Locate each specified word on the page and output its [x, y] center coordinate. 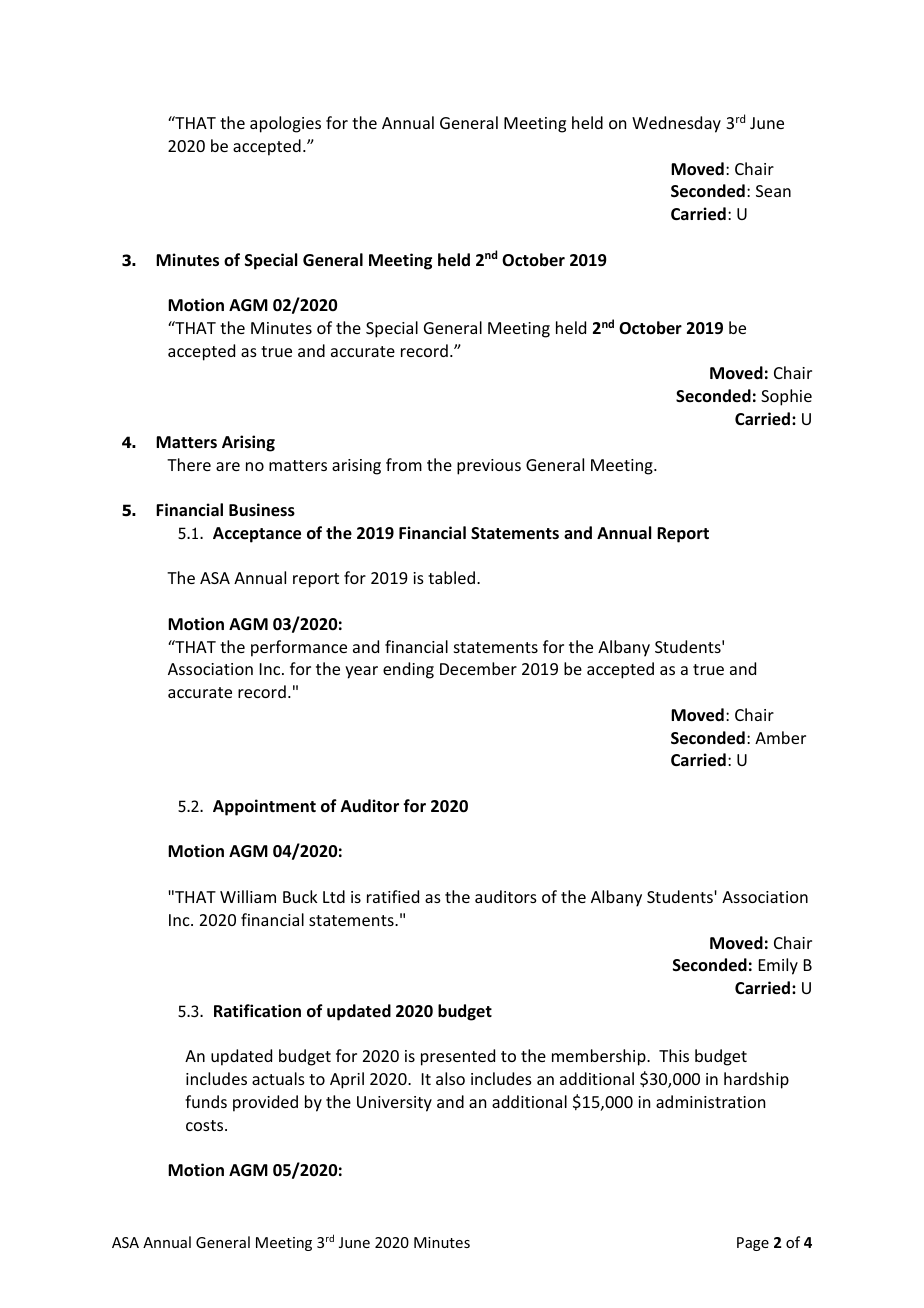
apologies [285, 124]
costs [206, 1125]
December [478, 668]
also [450, 1078]
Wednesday [676, 124]
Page [753, 1244]
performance [299, 648]
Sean [773, 191]
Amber [780, 737]
